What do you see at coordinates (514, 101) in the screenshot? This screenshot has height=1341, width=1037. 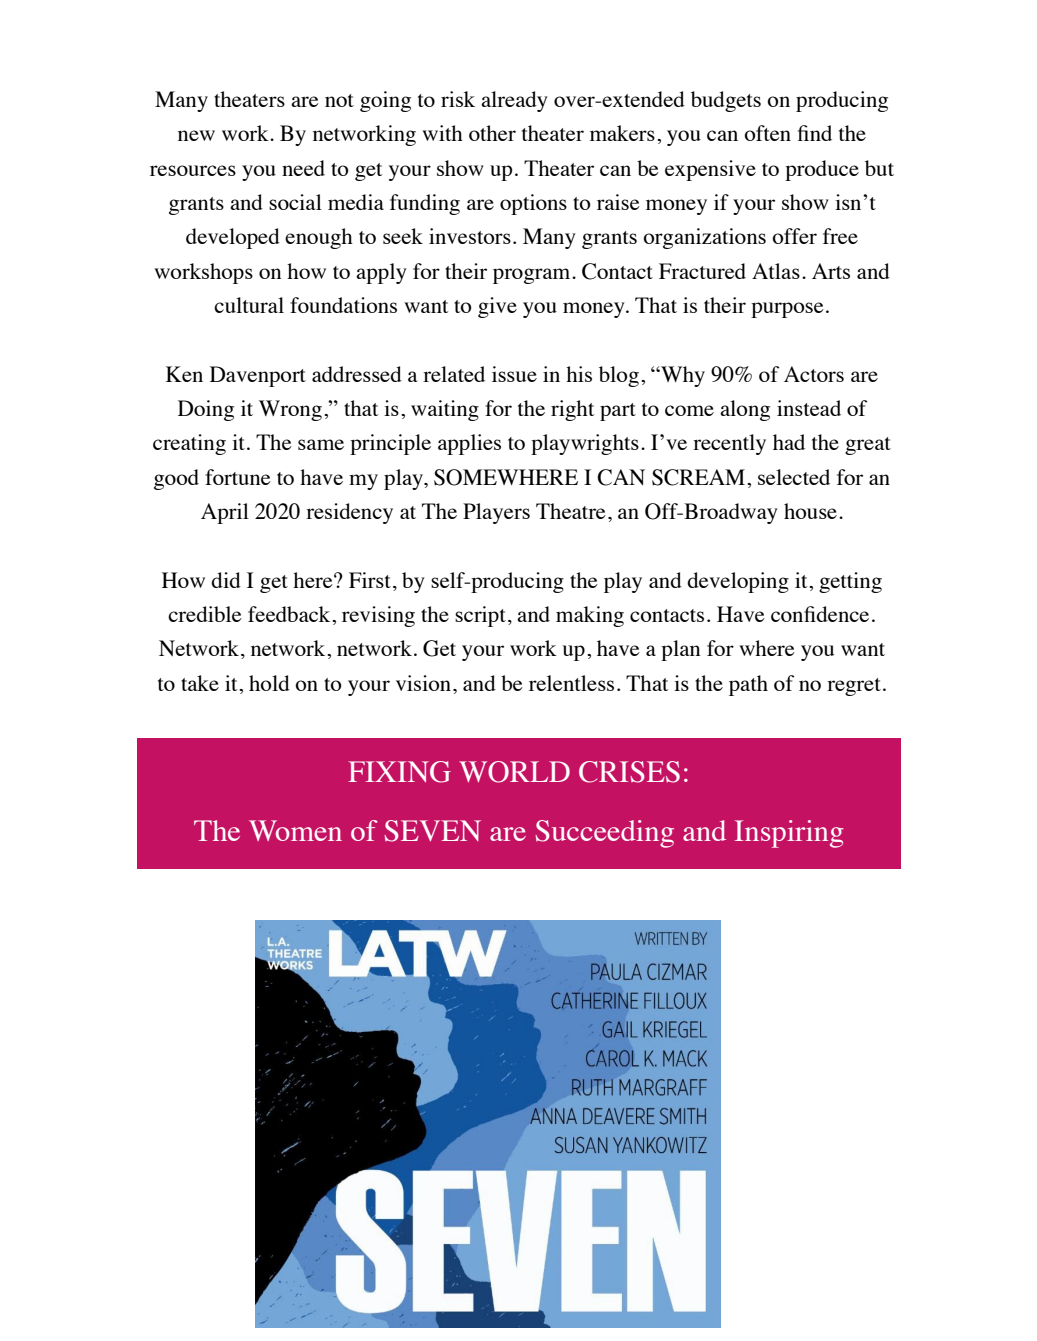 I see `already` at bounding box center [514, 101].
